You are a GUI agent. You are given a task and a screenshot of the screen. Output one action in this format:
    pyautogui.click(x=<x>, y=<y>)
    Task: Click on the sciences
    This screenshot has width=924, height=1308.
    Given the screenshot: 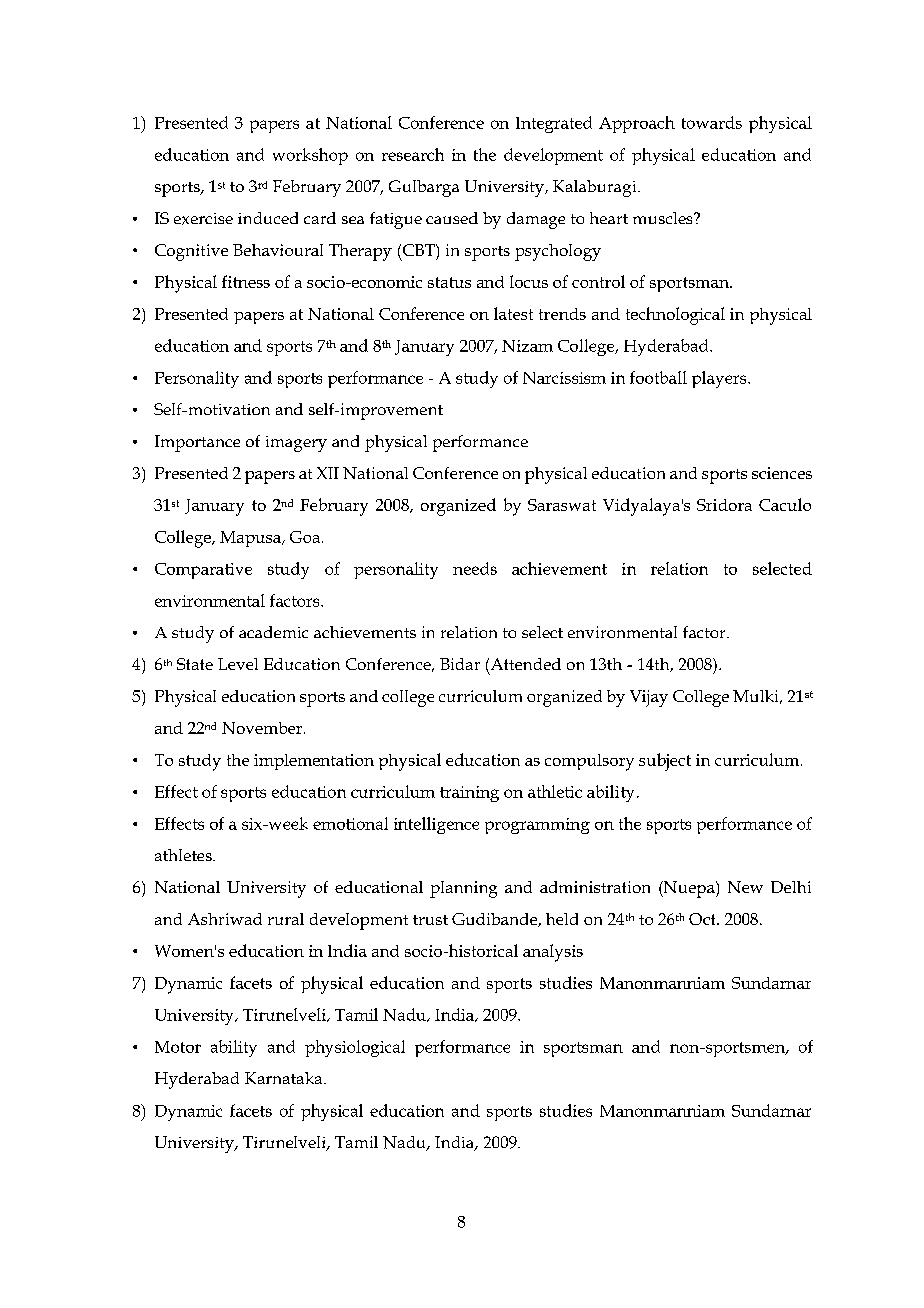 What is the action you would take?
    pyautogui.click(x=782, y=473)
